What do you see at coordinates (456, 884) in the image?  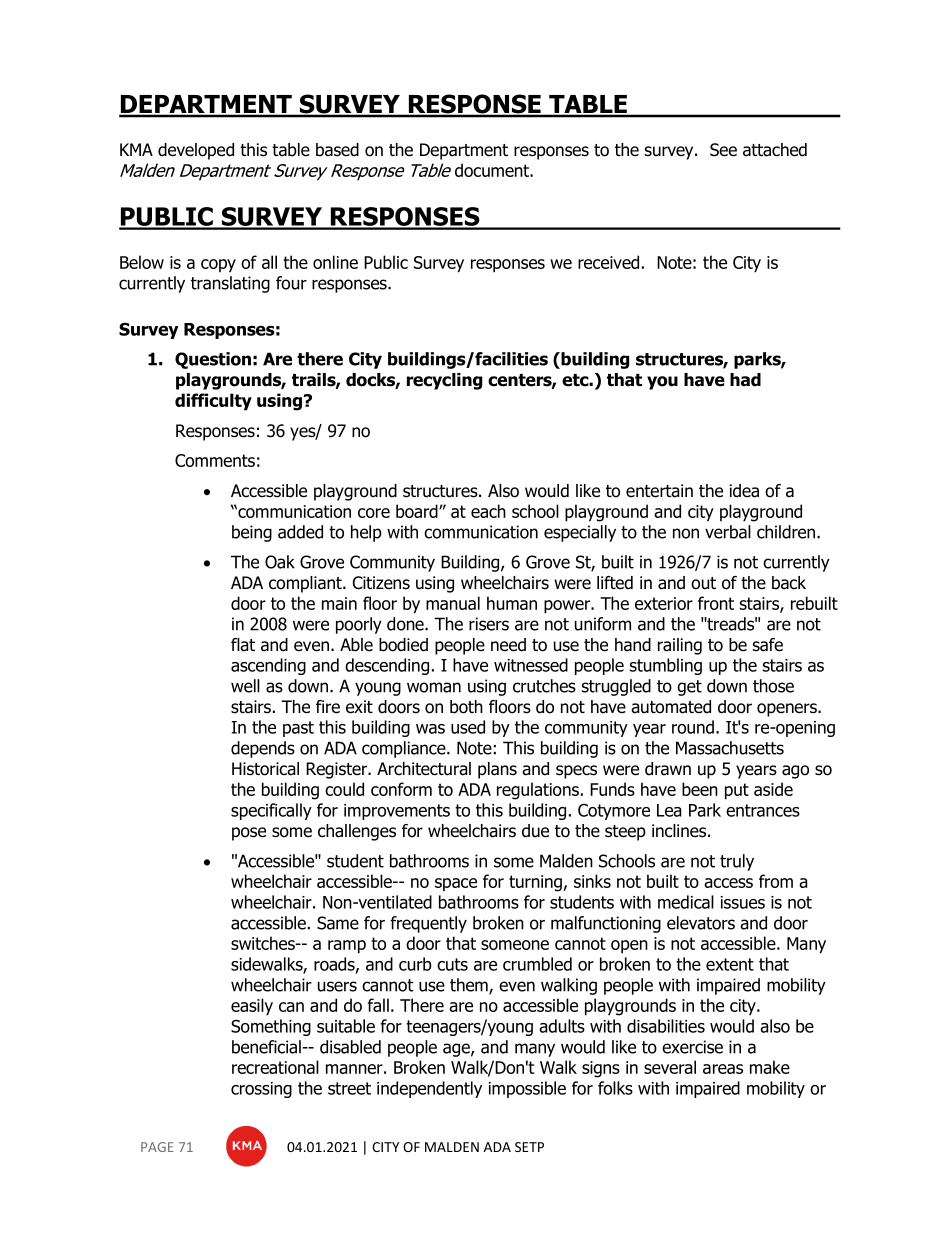 I see `space` at bounding box center [456, 884].
